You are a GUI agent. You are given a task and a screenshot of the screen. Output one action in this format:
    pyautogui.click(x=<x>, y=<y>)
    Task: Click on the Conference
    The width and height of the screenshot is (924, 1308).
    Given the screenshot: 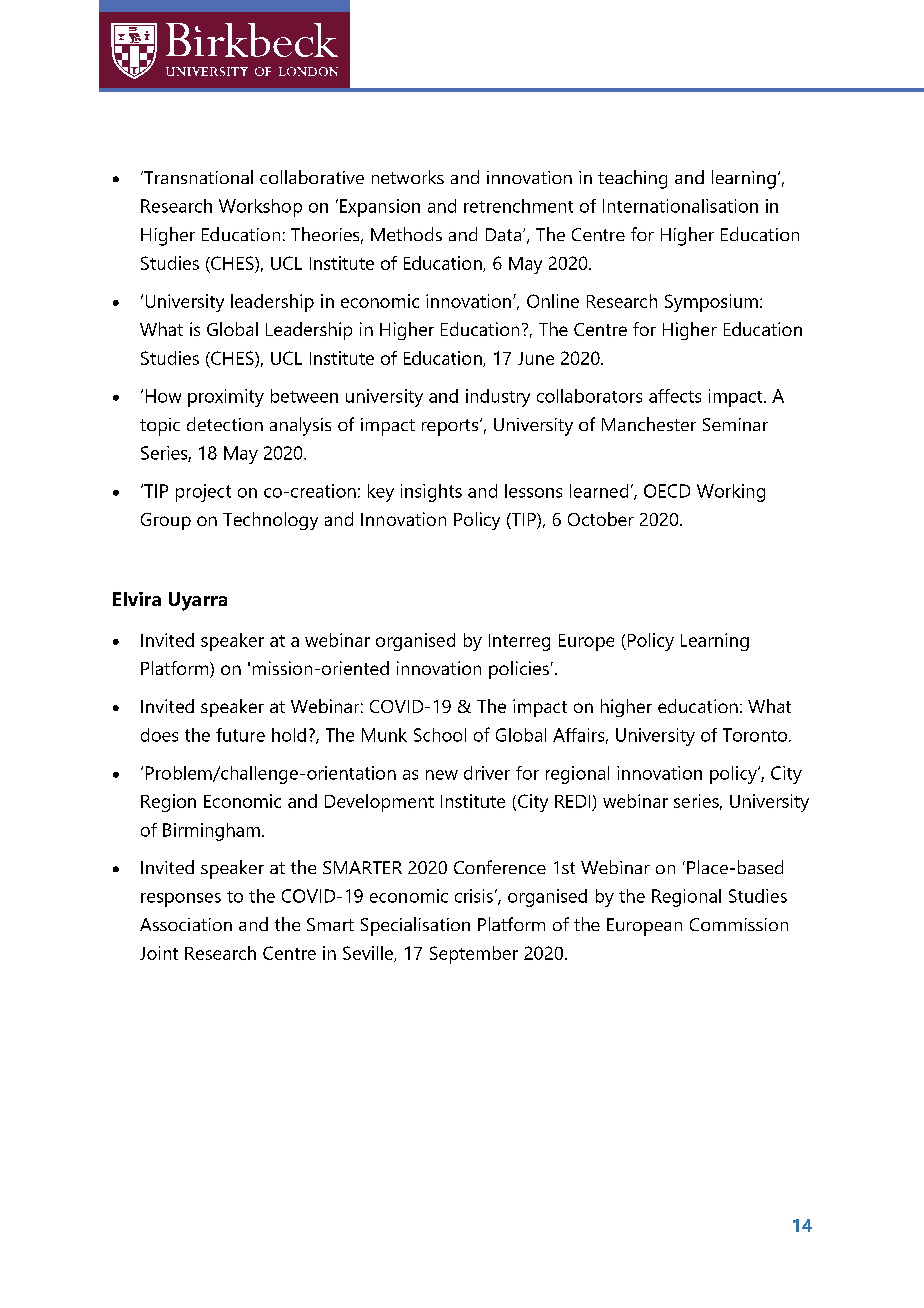 What is the action you would take?
    pyautogui.click(x=500, y=867)
